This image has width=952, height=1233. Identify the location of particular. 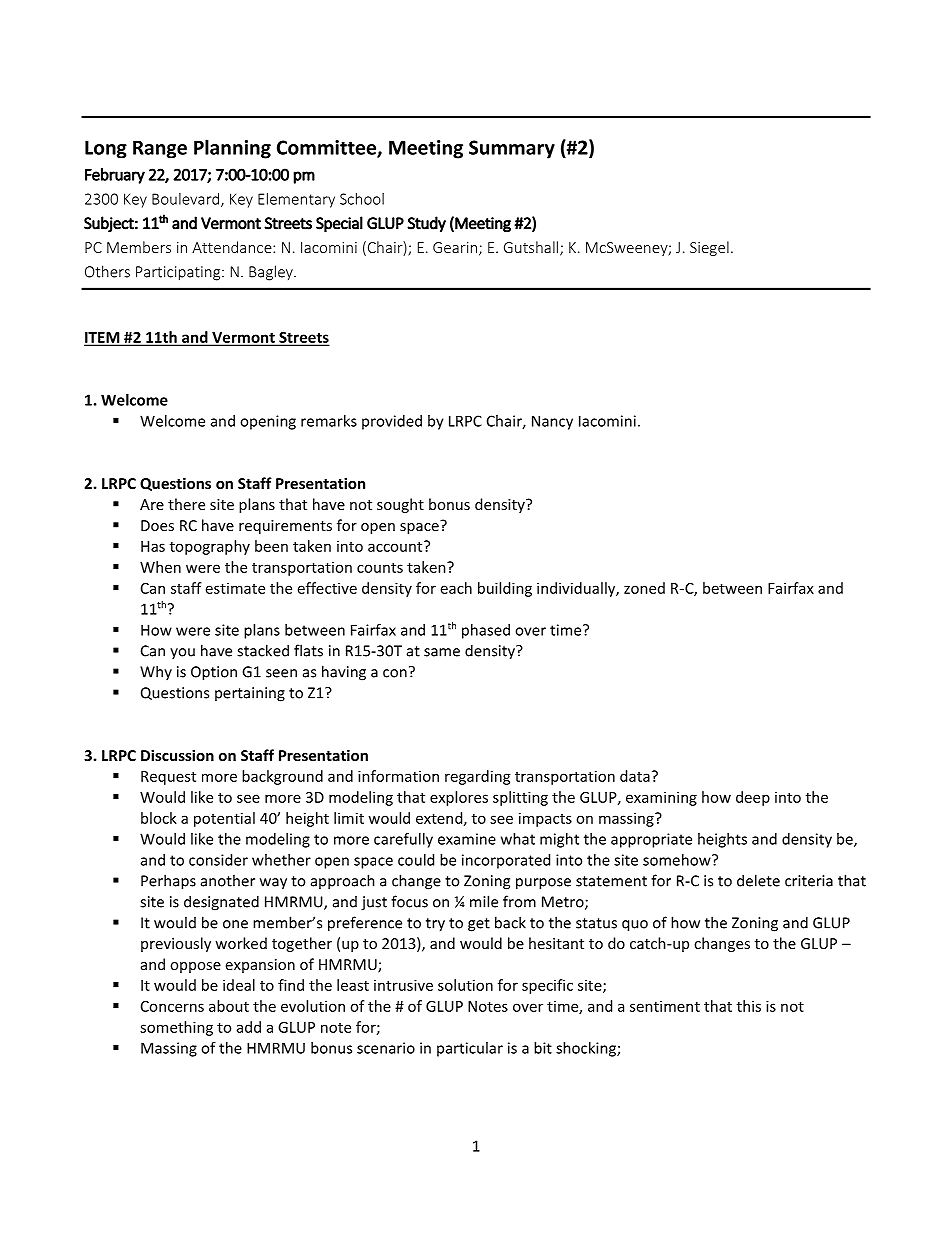
(470, 1049).
